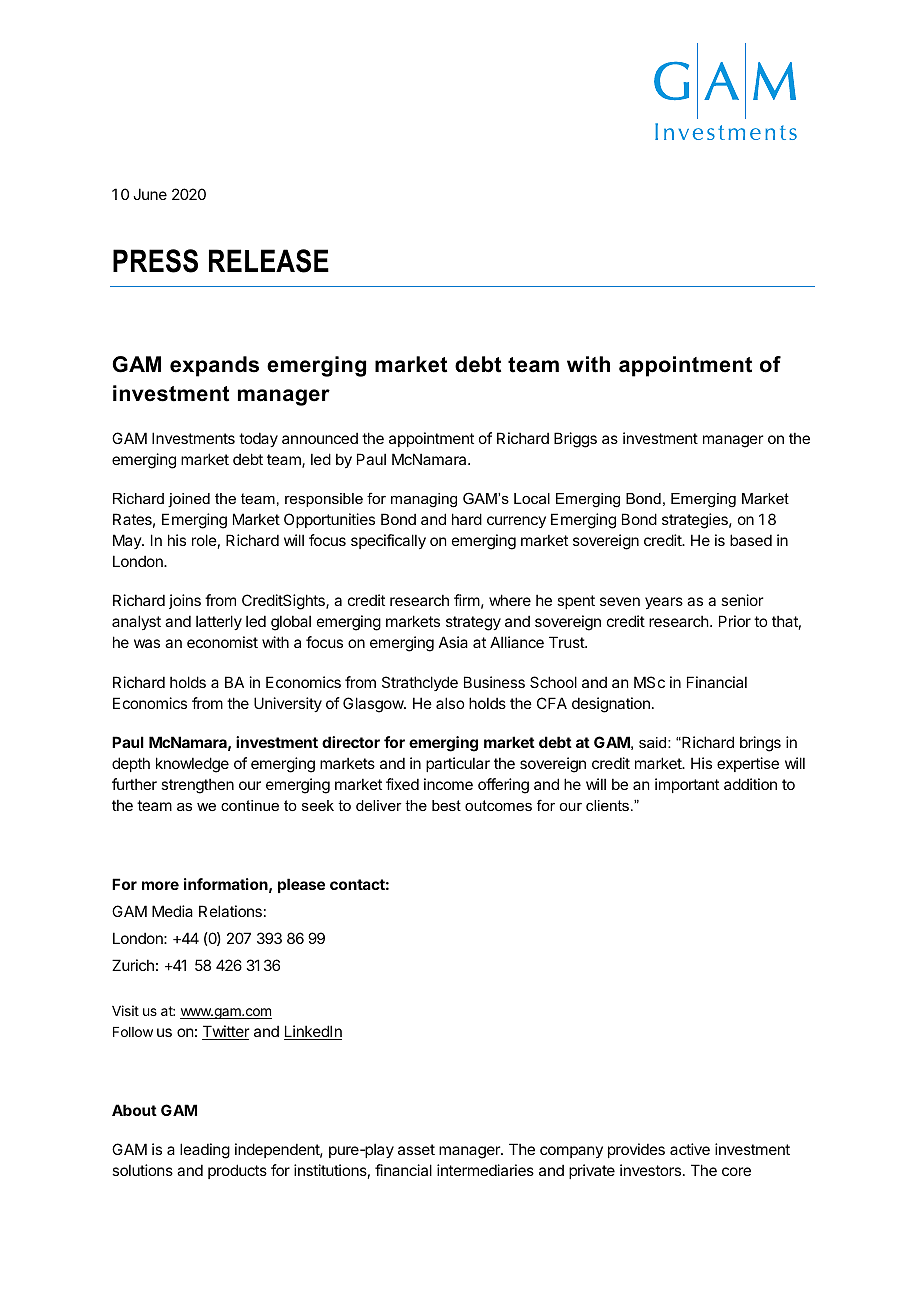  Describe the element at coordinates (150, 194) in the document. I see `June` at that location.
